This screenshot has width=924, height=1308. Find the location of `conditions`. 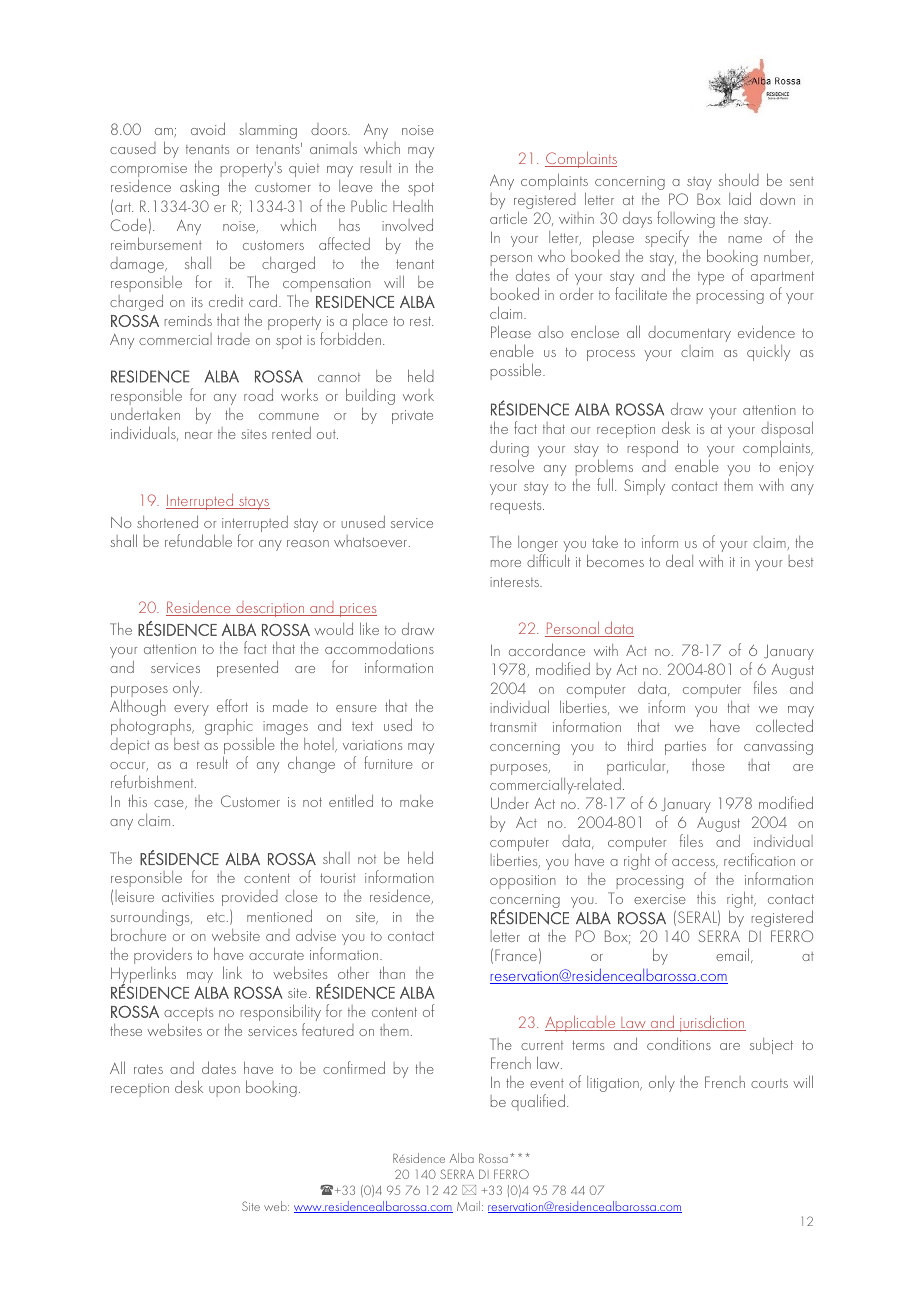

conditions is located at coordinates (679, 1043).
